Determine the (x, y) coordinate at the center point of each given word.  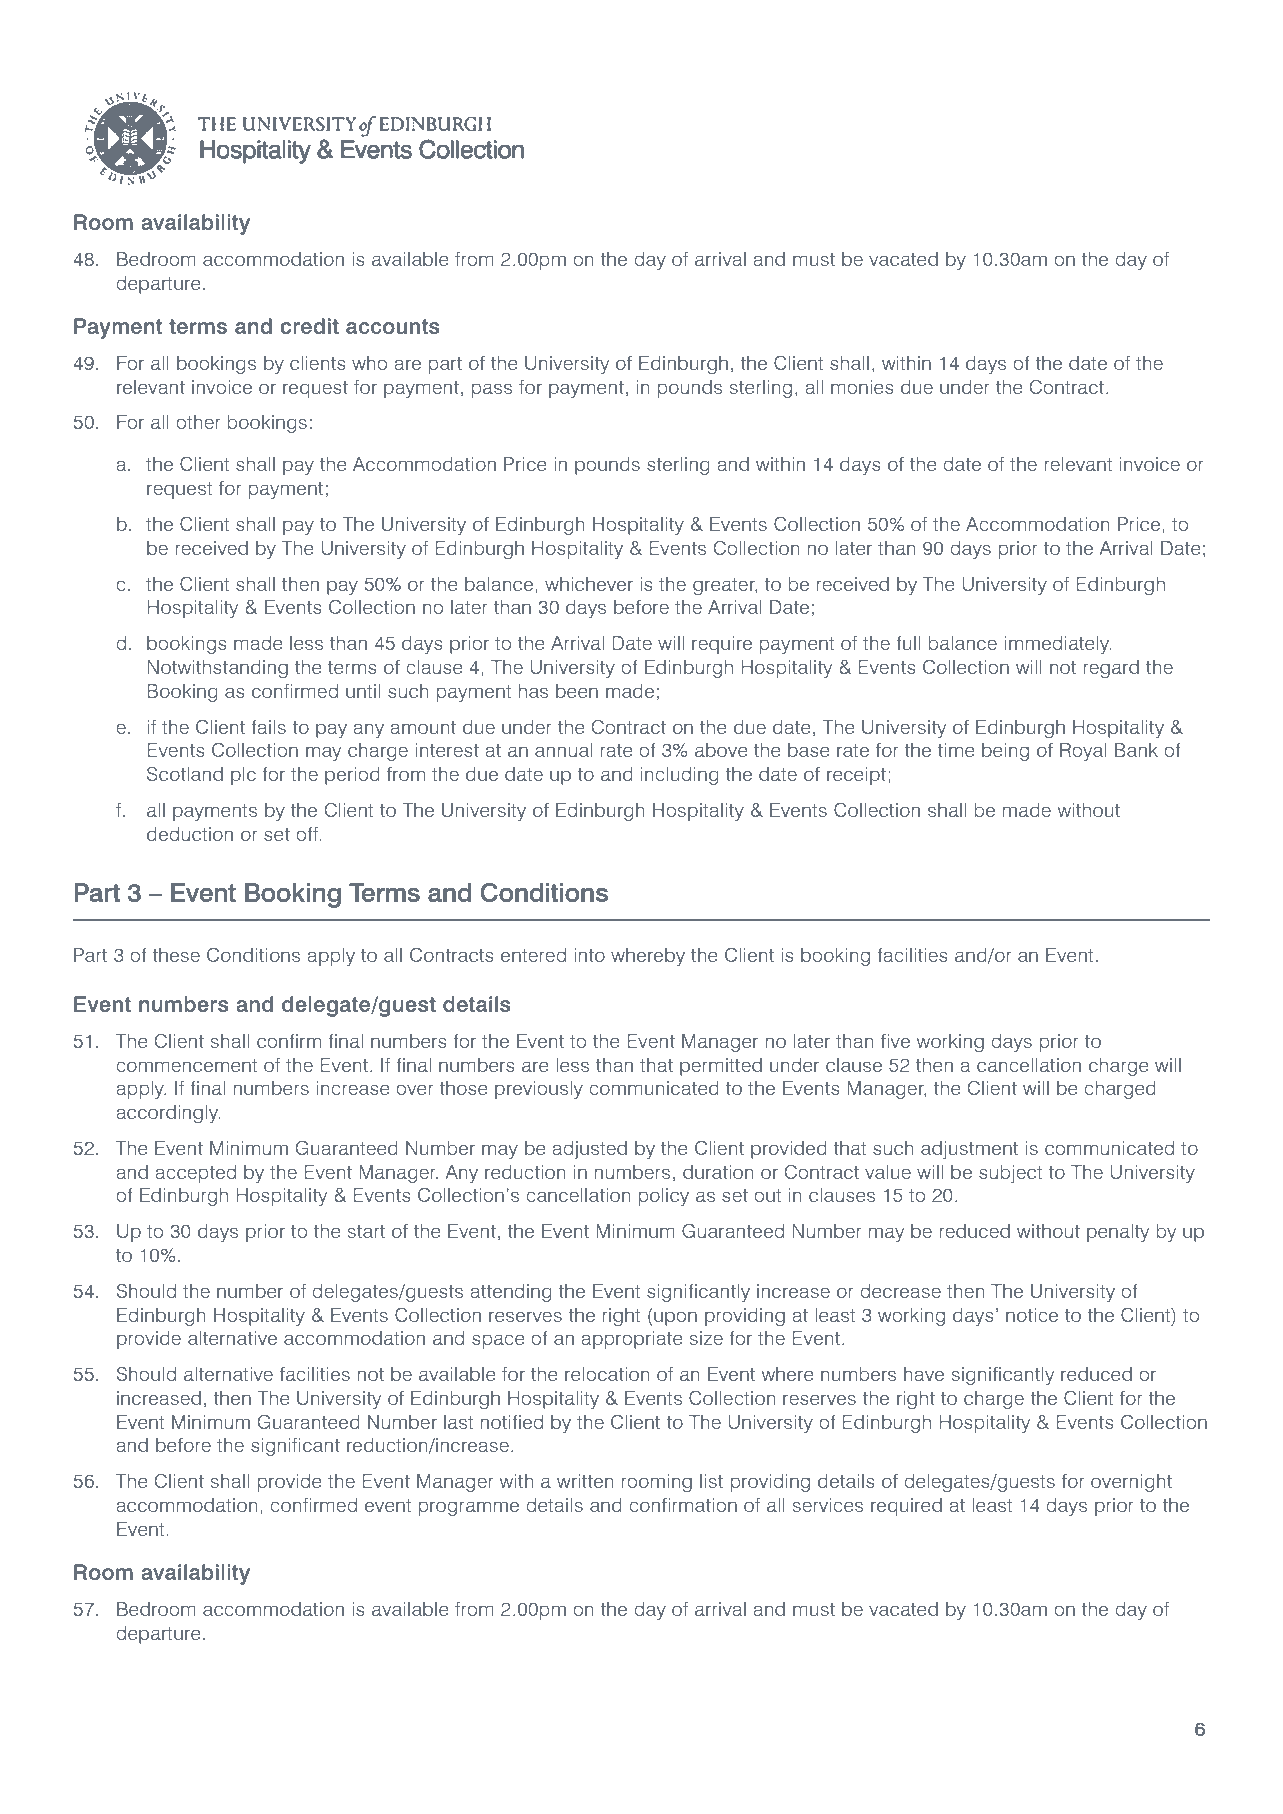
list (711, 1481)
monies (862, 387)
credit (309, 326)
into (589, 955)
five (895, 1041)
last (458, 1422)
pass (492, 390)
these (176, 955)
